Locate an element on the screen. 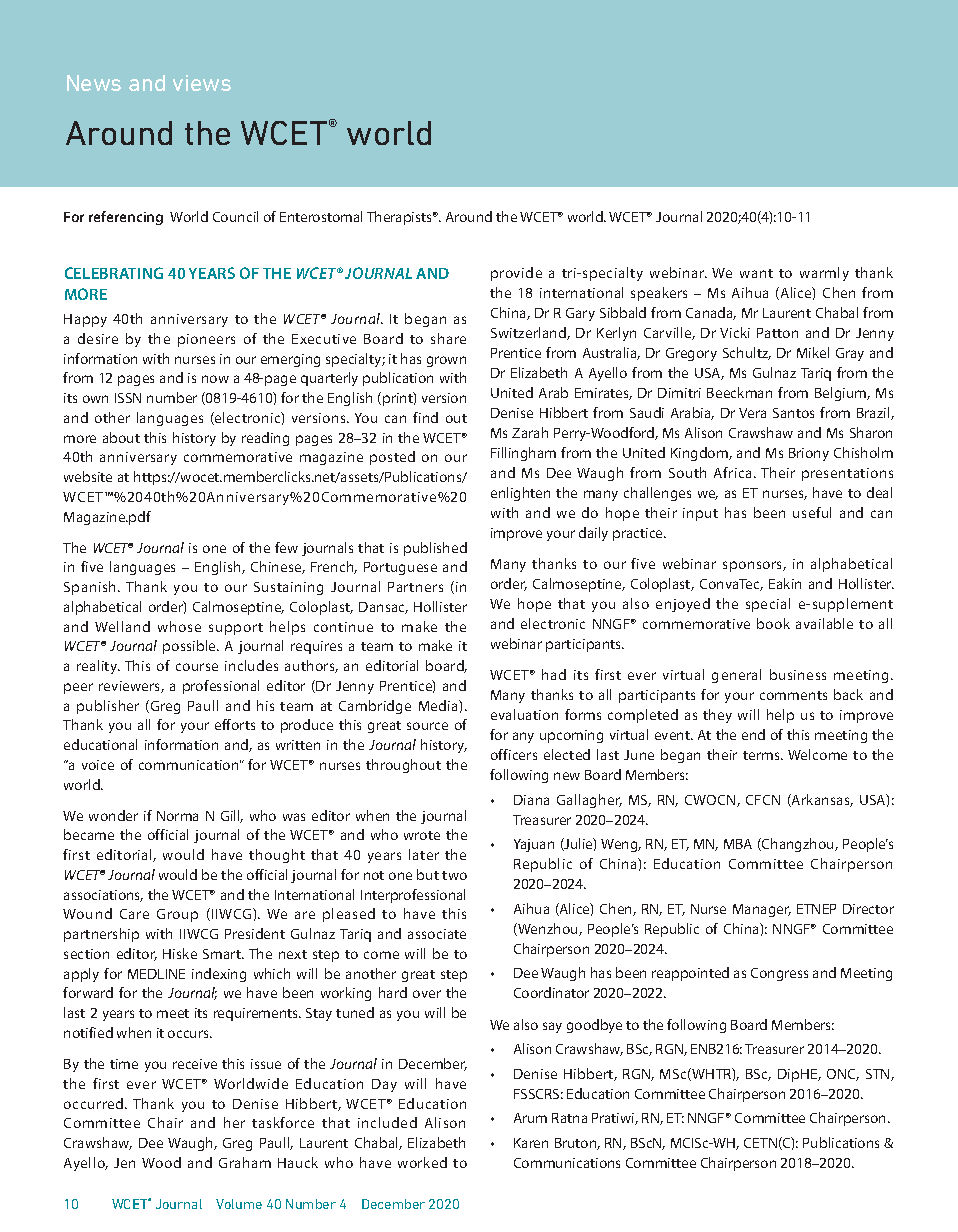 The width and height of the screenshot is (958, 1232). MBA is located at coordinates (738, 844).
